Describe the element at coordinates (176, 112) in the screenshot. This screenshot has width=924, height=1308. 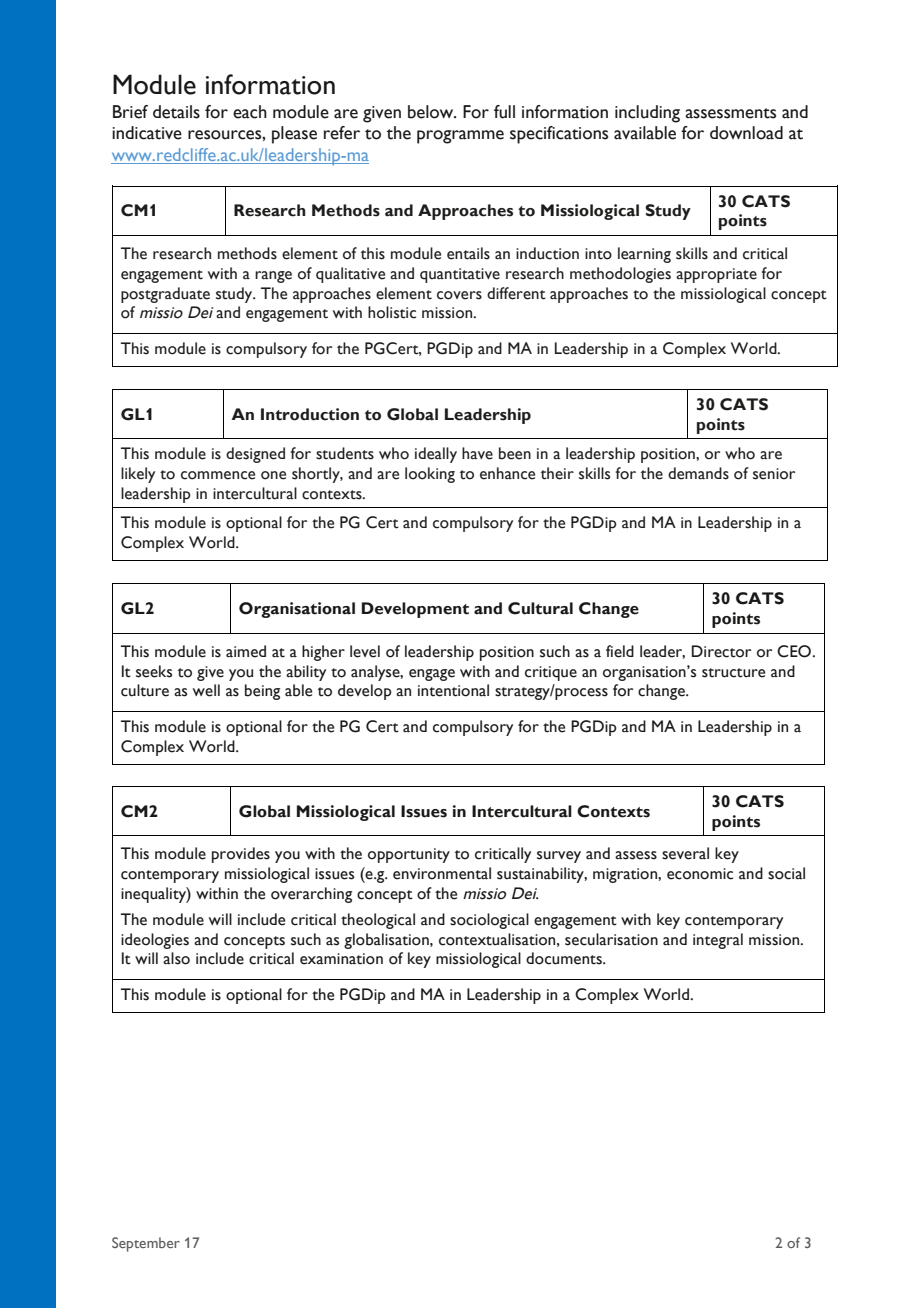
I see `details` at that location.
